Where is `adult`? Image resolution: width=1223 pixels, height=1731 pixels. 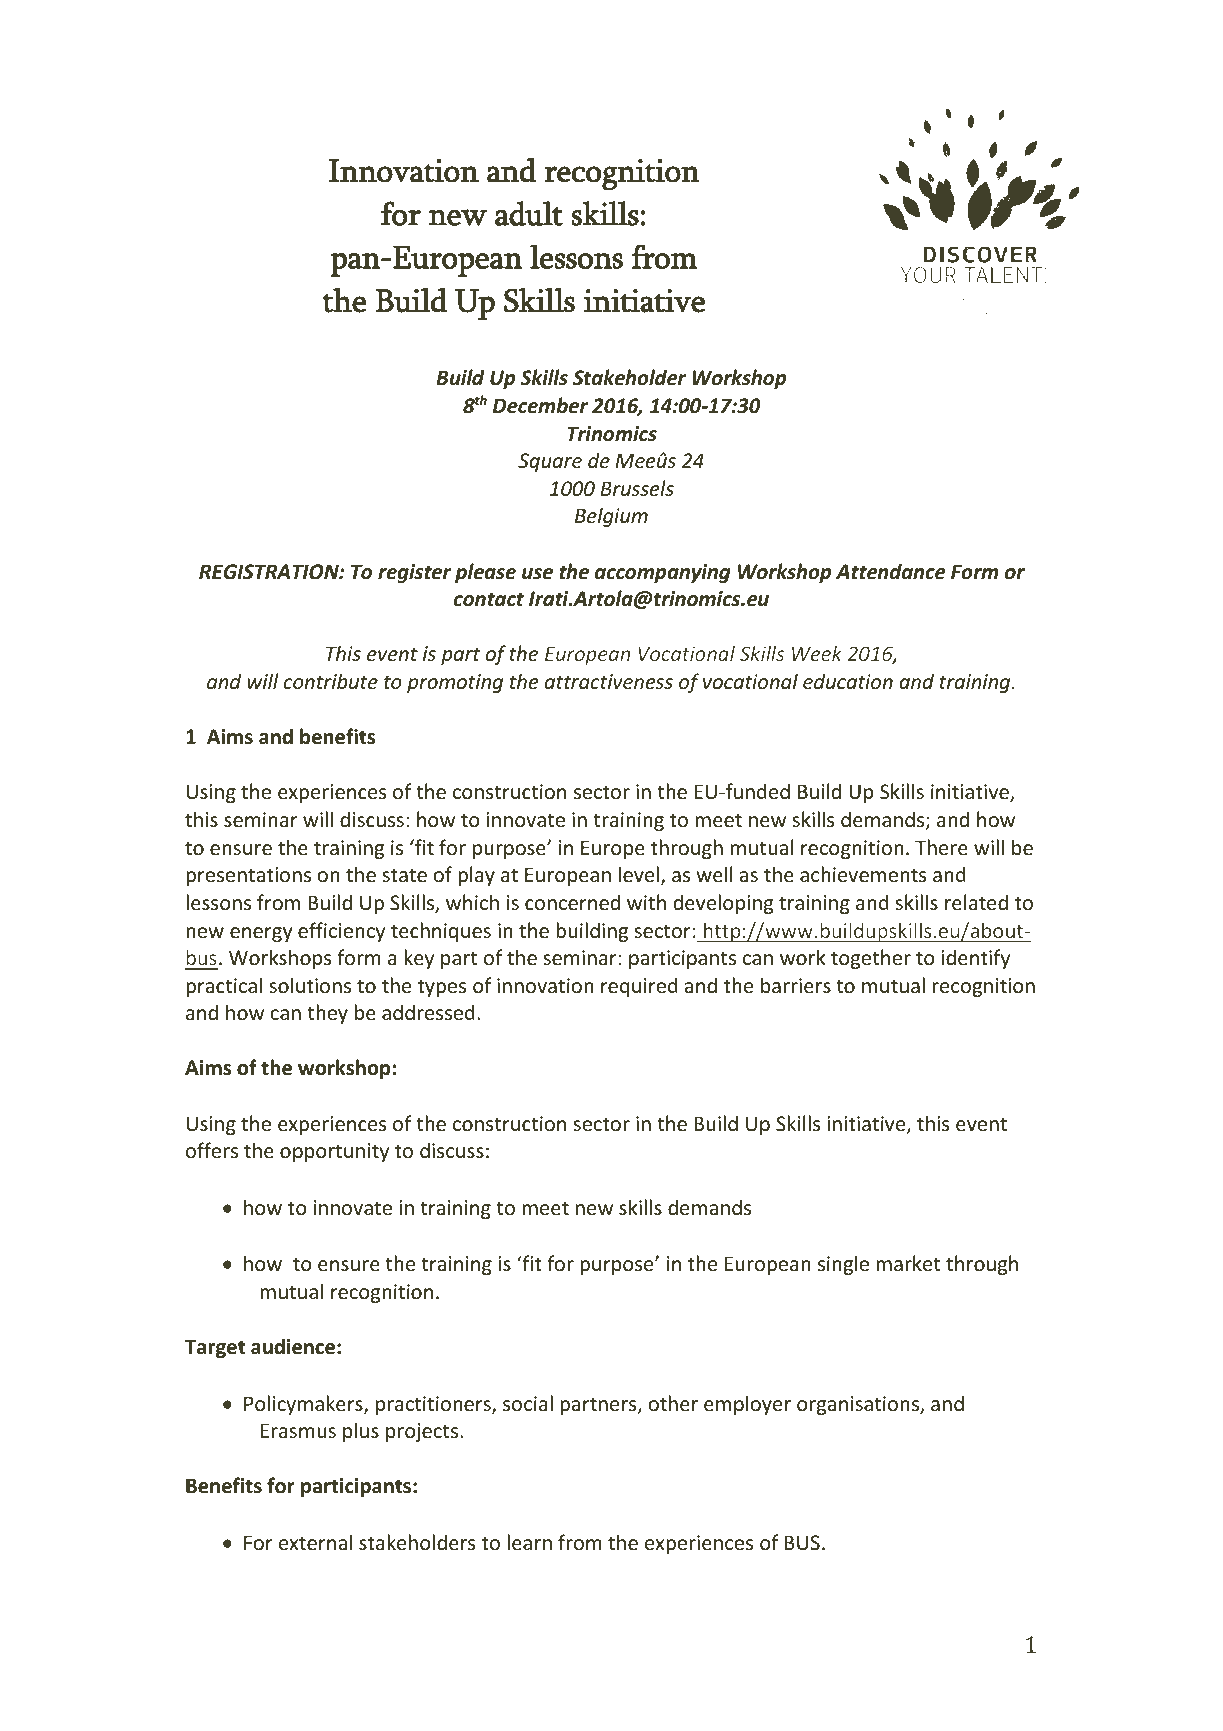 adult is located at coordinates (529, 213).
